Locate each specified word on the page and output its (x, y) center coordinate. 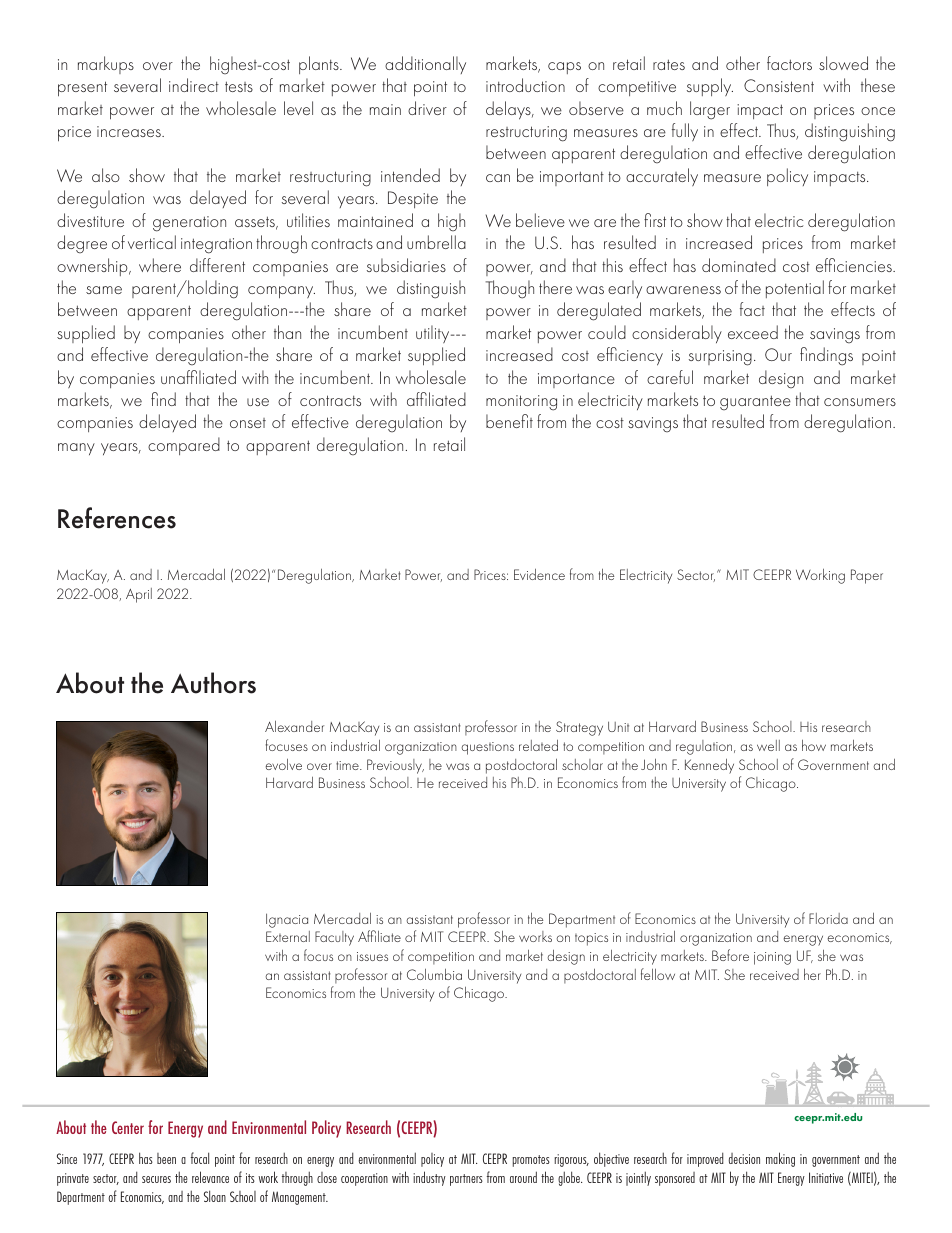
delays (509, 110)
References (117, 518)
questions (487, 748)
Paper (867, 576)
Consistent (779, 85)
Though (509, 289)
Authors (213, 683)
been (166, 1158)
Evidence (539, 574)
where (160, 265)
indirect (194, 85)
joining (772, 958)
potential (795, 289)
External (288, 936)
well (768, 745)
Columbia (434, 974)
